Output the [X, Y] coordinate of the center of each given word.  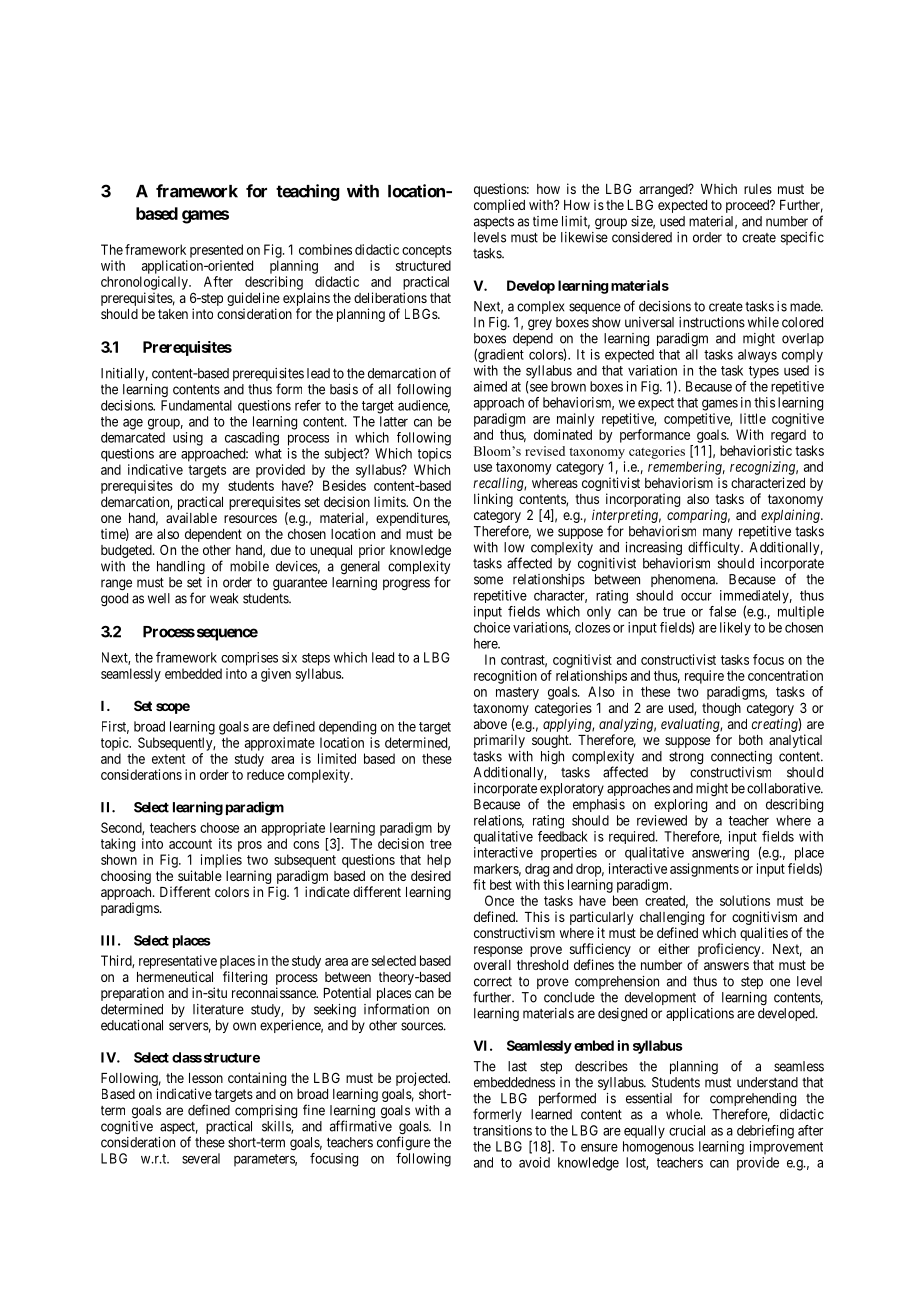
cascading [252, 439]
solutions [745, 900]
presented [216, 251]
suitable [200, 875]
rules [758, 189]
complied [499, 206]
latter [394, 421]
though [721, 709]
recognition [505, 677]
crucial [687, 1130]
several [201, 1158]
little [753, 418]
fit [479, 884]
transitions [502, 1130]
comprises [249, 659]
